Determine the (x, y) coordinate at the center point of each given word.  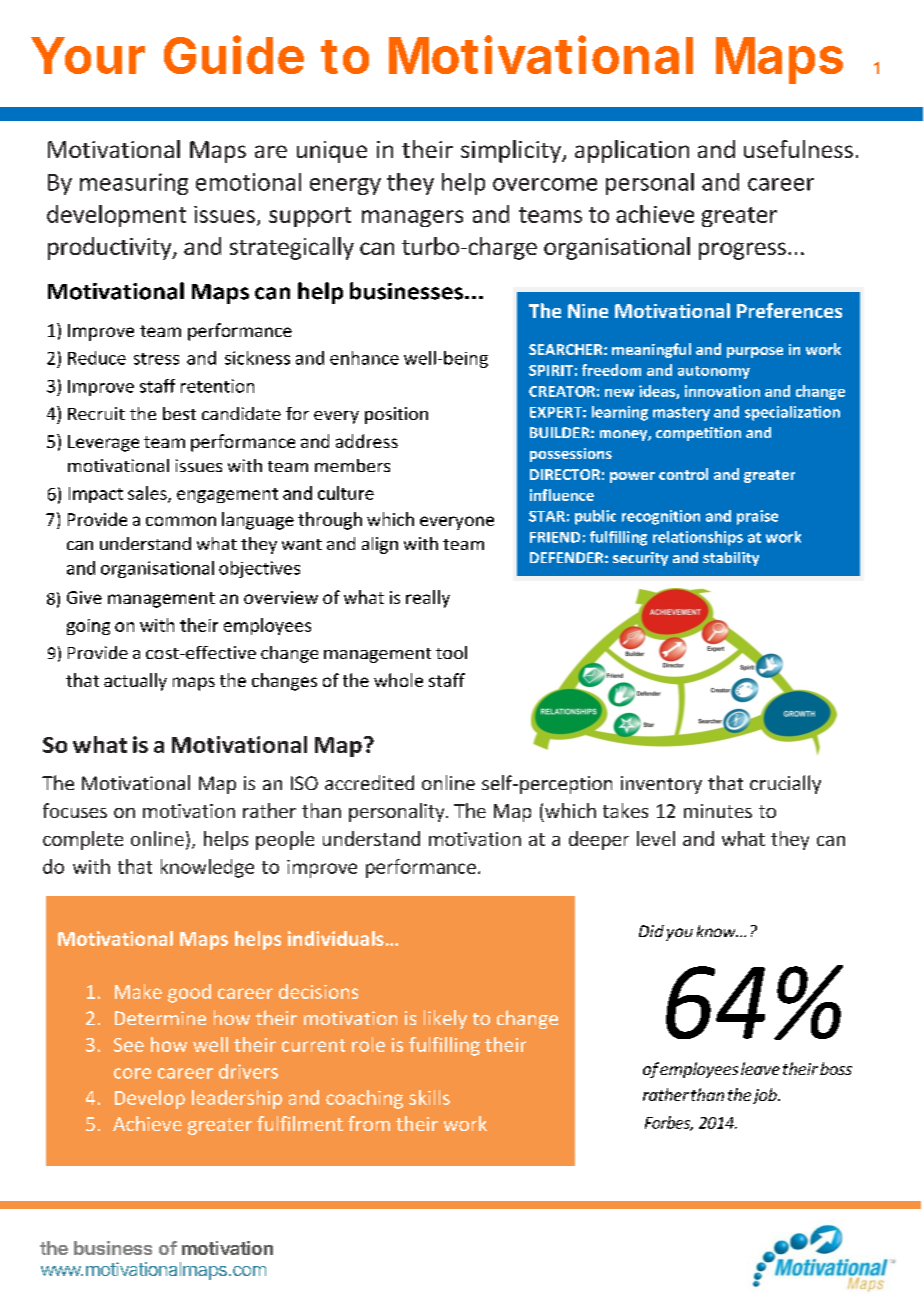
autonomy (714, 372)
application (632, 151)
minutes (718, 811)
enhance (364, 358)
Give (84, 597)
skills (429, 1097)
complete (83, 840)
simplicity (512, 151)
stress (156, 359)
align (380, 545)
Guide (234, 54)
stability (731, 559)
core (132, 1073)
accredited (369, 782)
